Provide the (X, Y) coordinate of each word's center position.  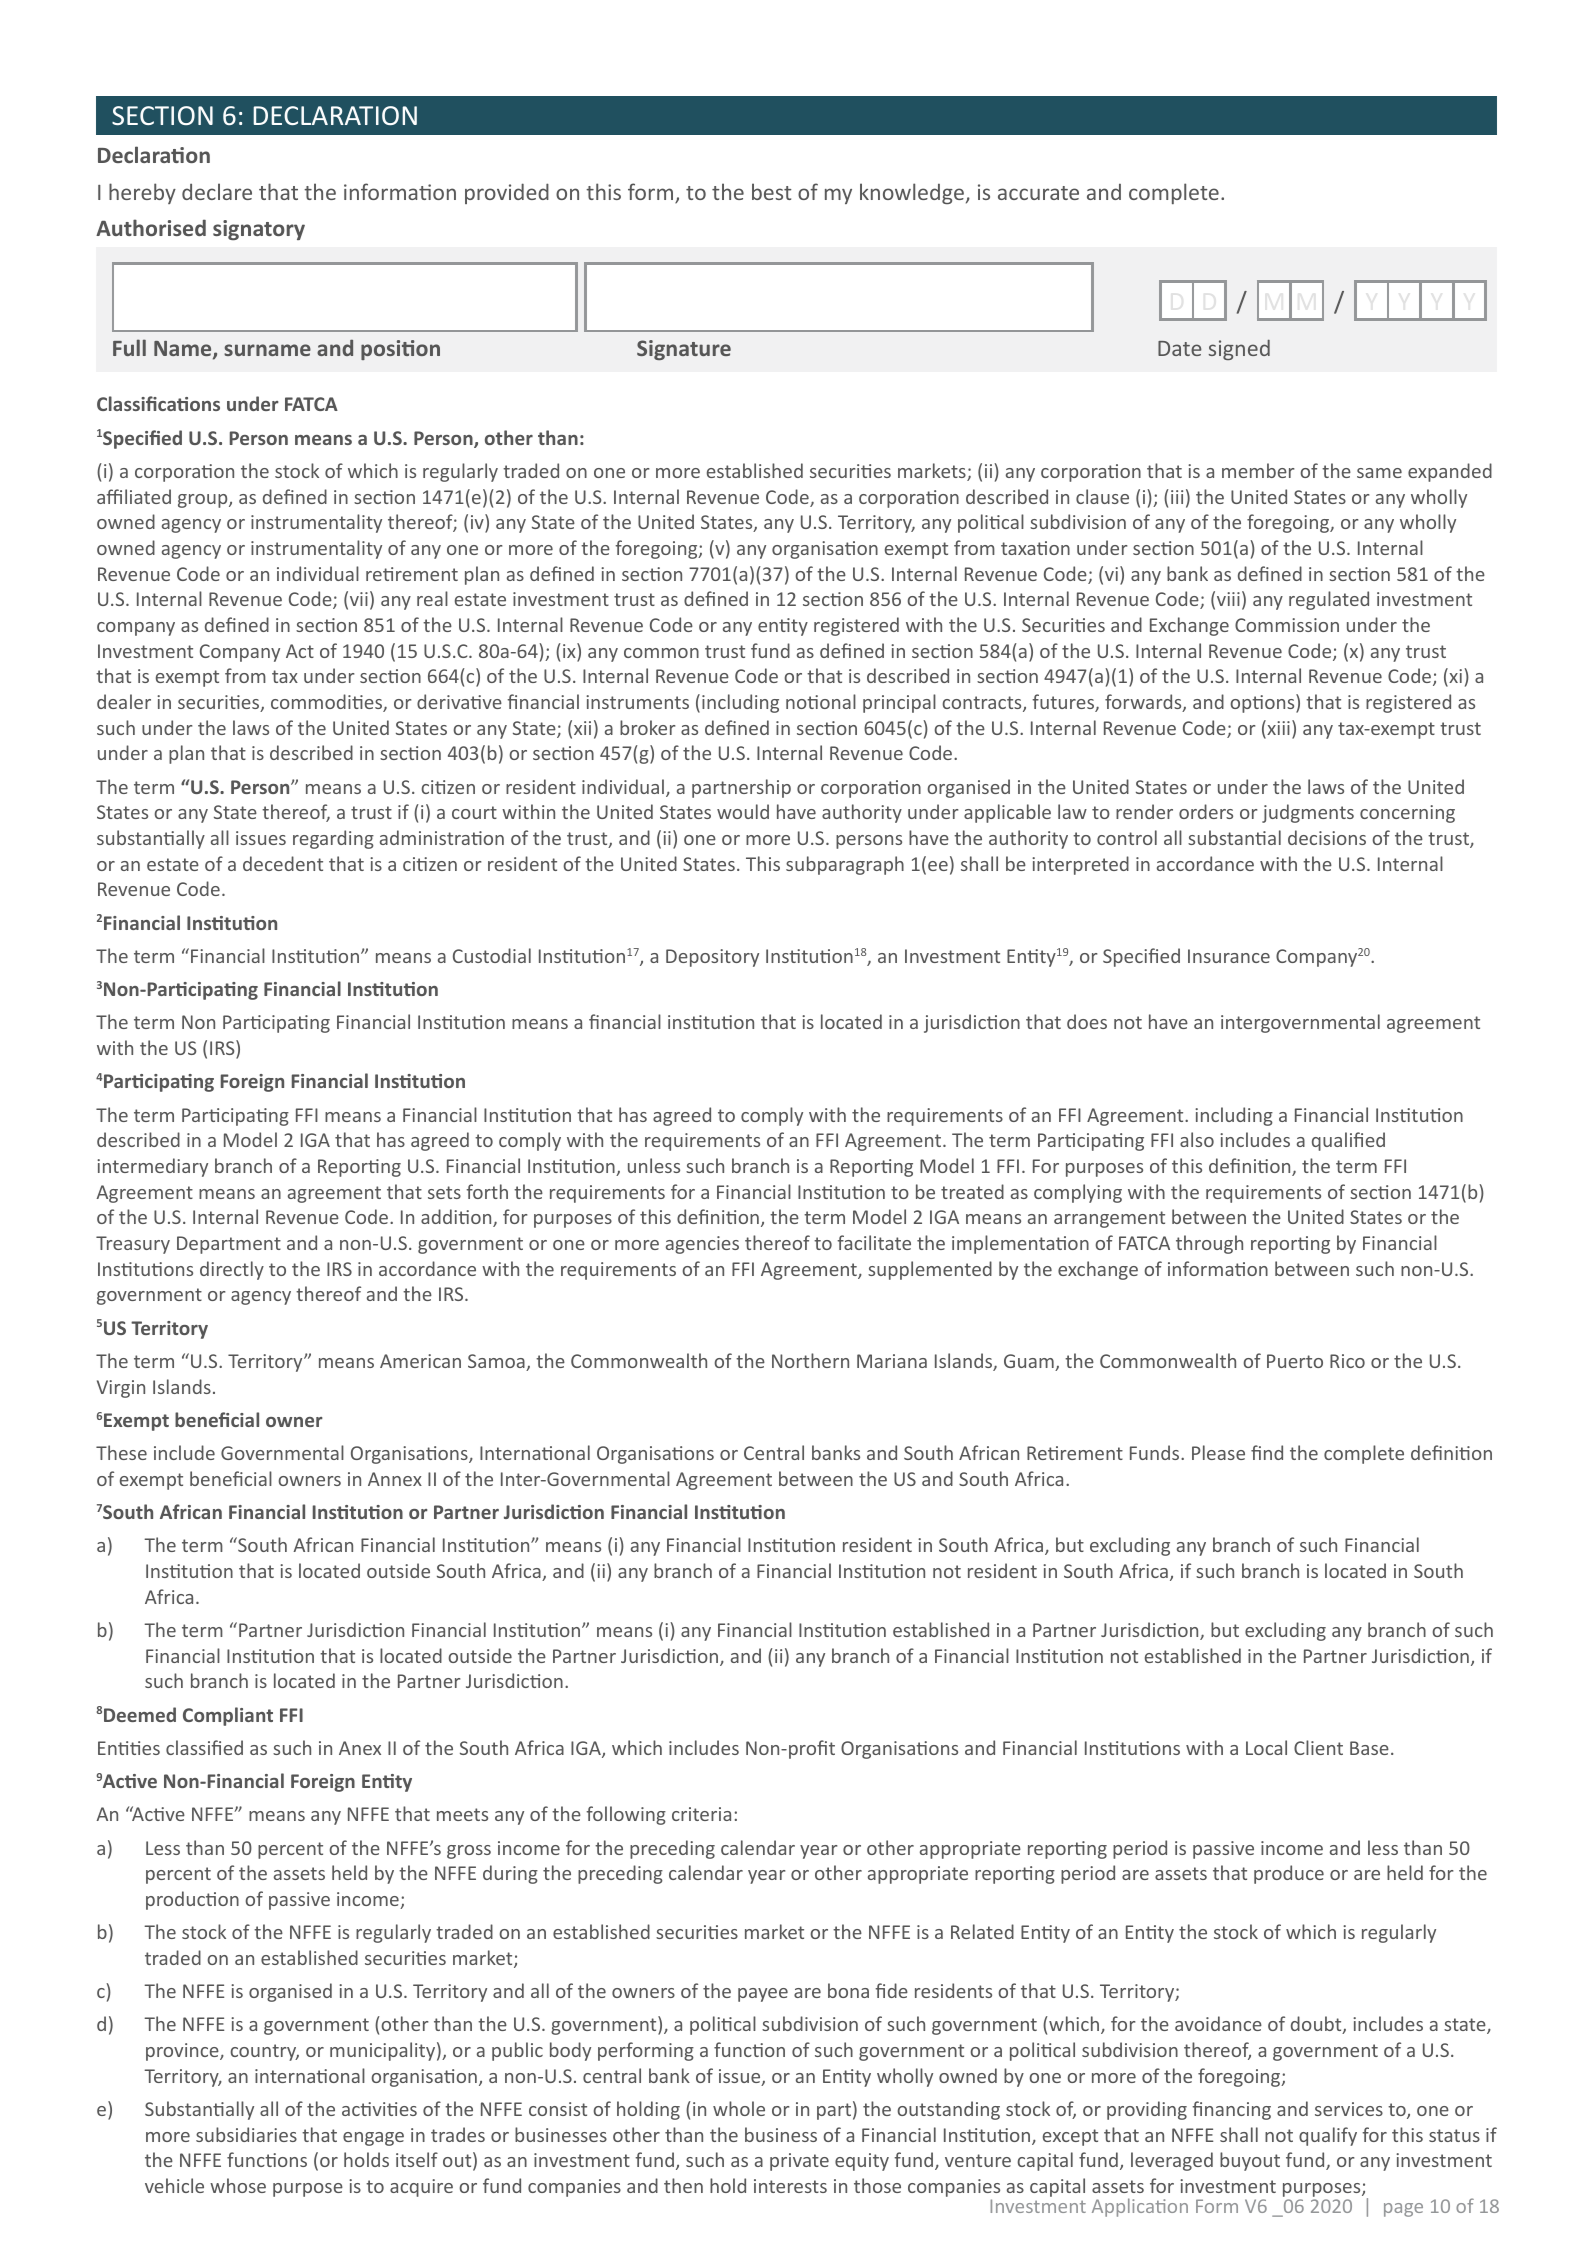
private (799, 2162)
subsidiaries (246, 2134)
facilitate (874, 1242)
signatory (259, 230)
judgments (1308, 813)
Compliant (228, 1716)
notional (821, 701)
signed (1239, 350)
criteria (701, 1814)
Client (1318, 1747)
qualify (1328, 2136)
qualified (1348, 1141)
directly (232, 1270)
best (771, 191)
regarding (333, 839)
